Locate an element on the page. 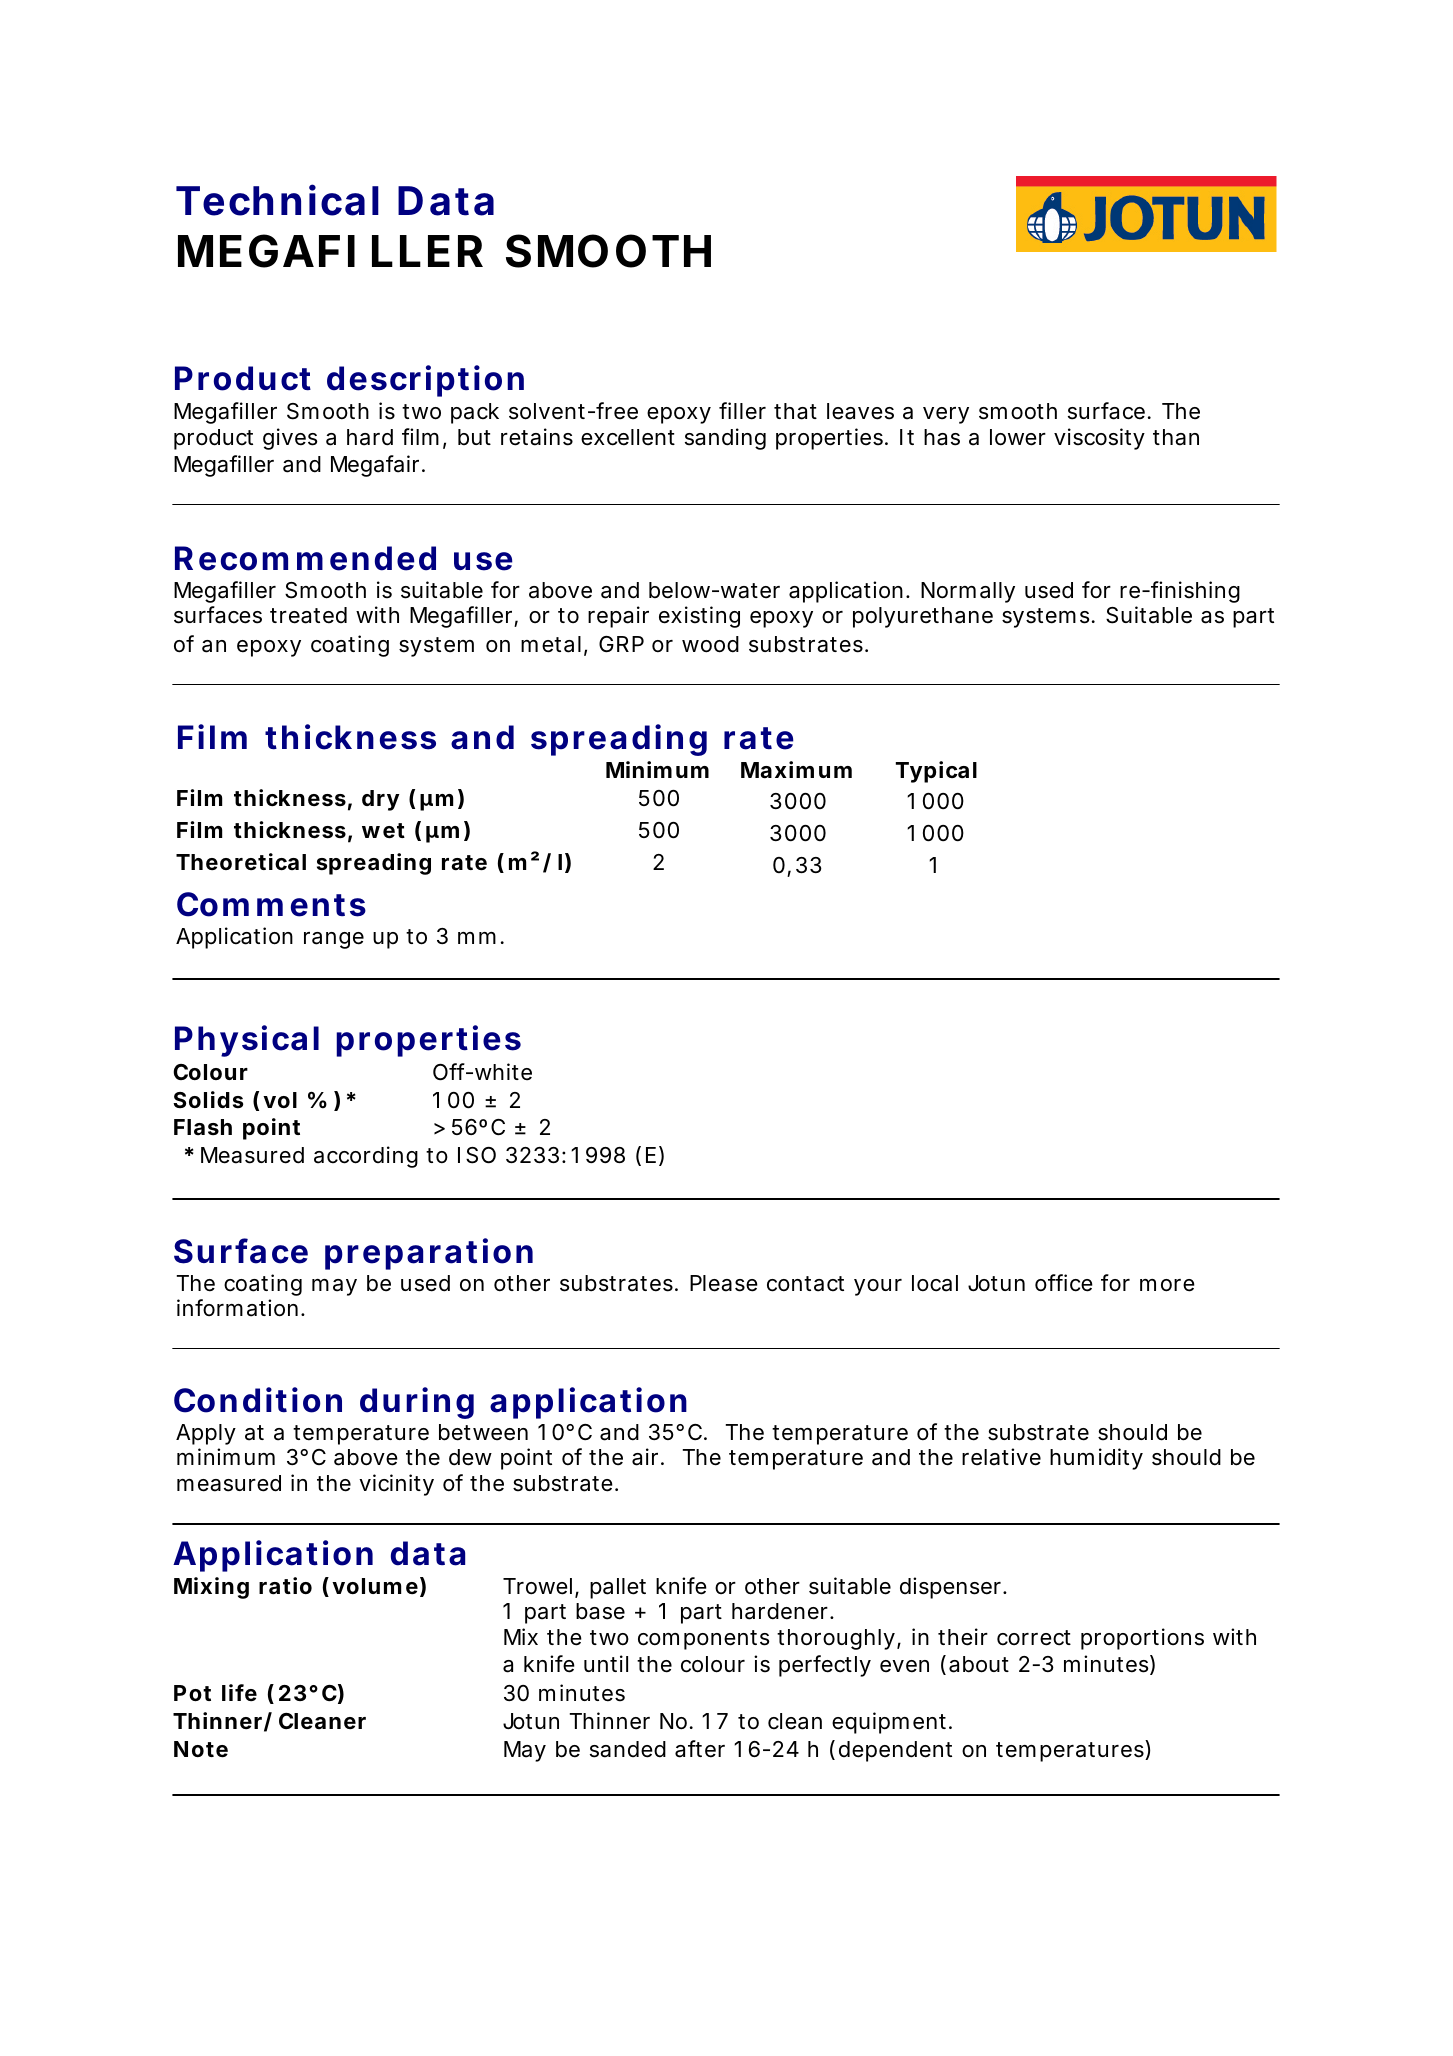  range is located at coordinates (334, 940).
